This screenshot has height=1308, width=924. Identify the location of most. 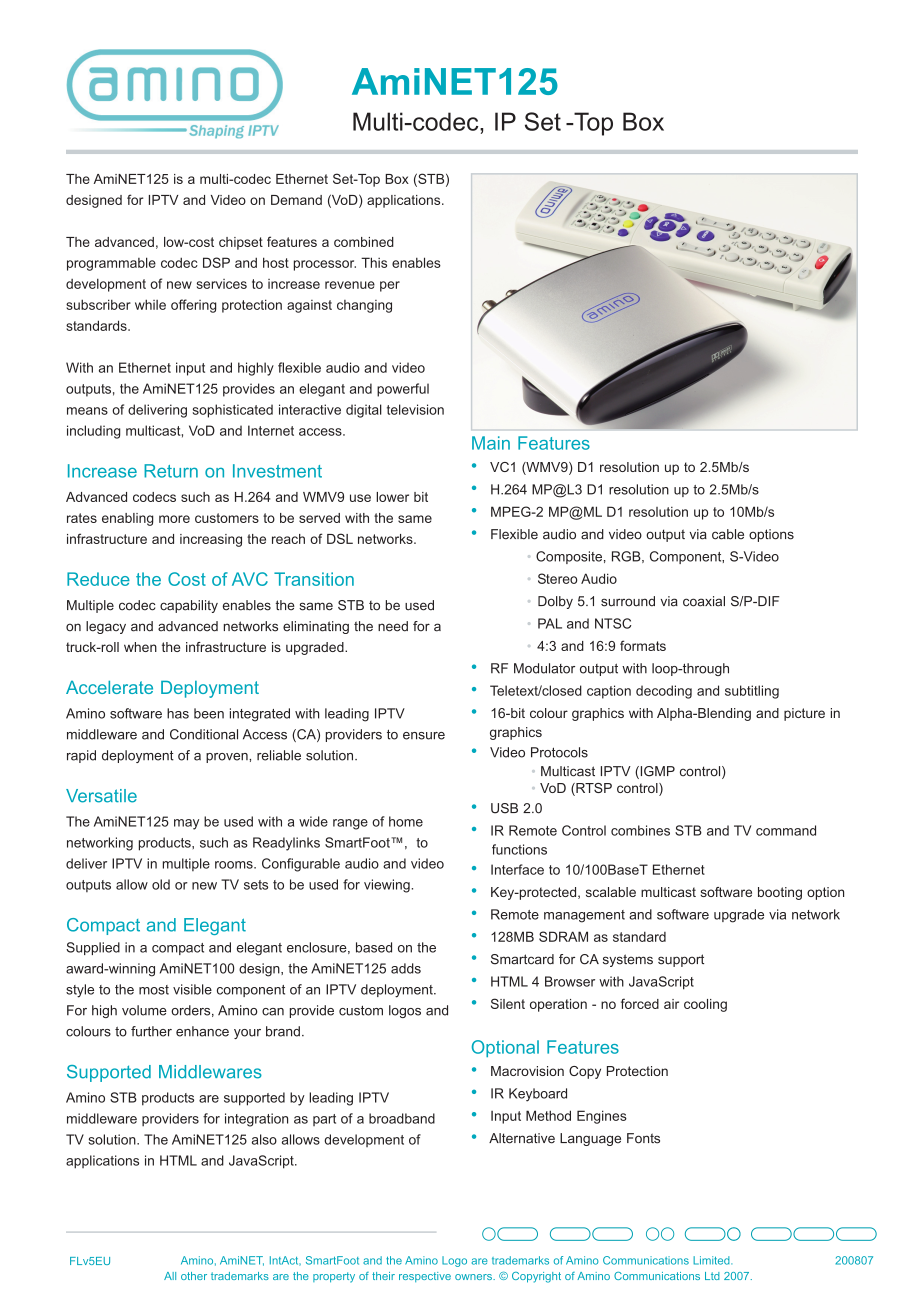
(154, 990).
